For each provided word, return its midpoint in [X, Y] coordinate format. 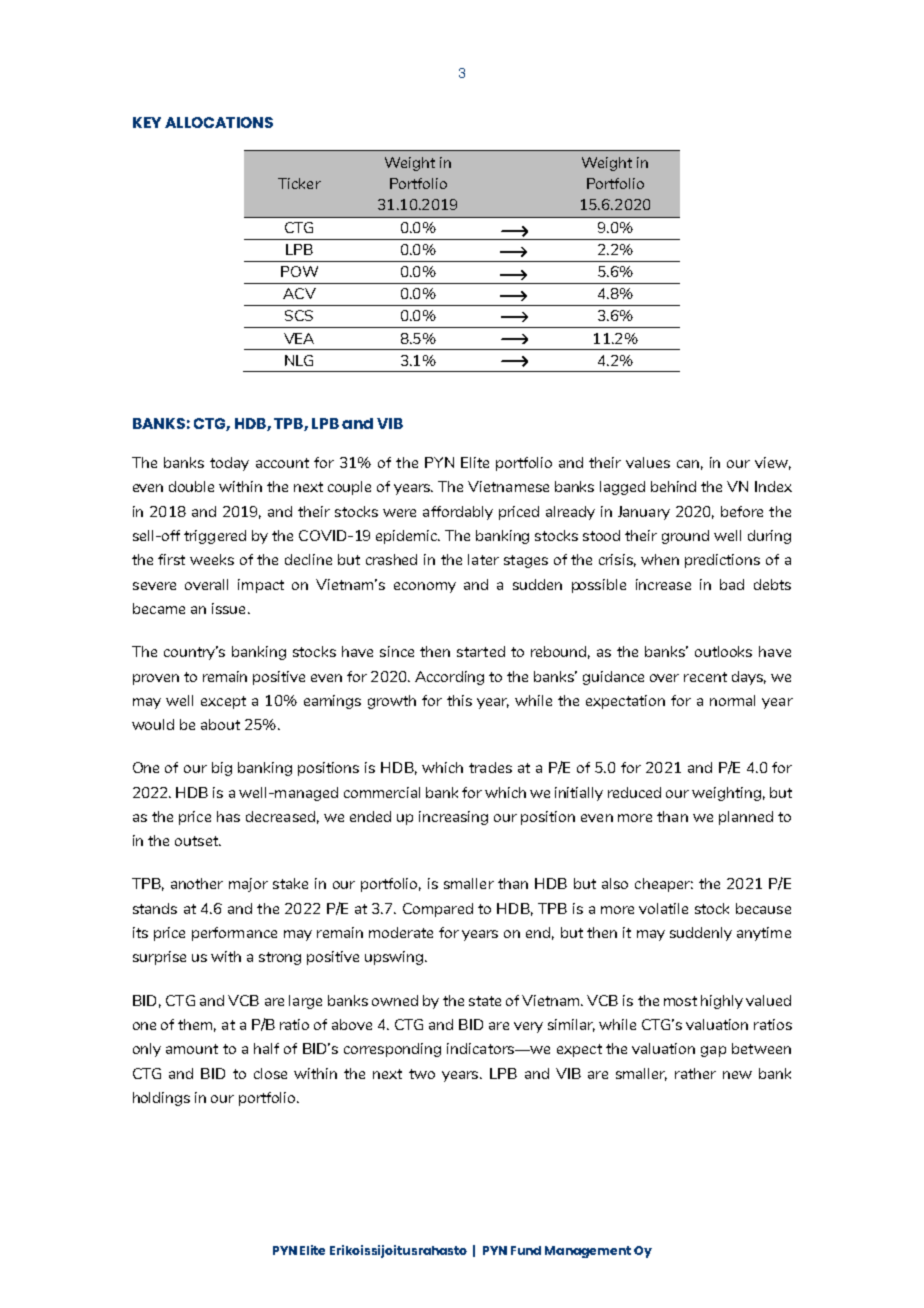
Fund [526, 1250]
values [648, 462]
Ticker [299, 183]
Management [588, 1252]
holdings [161, 1099]
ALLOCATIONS [219, 122]
